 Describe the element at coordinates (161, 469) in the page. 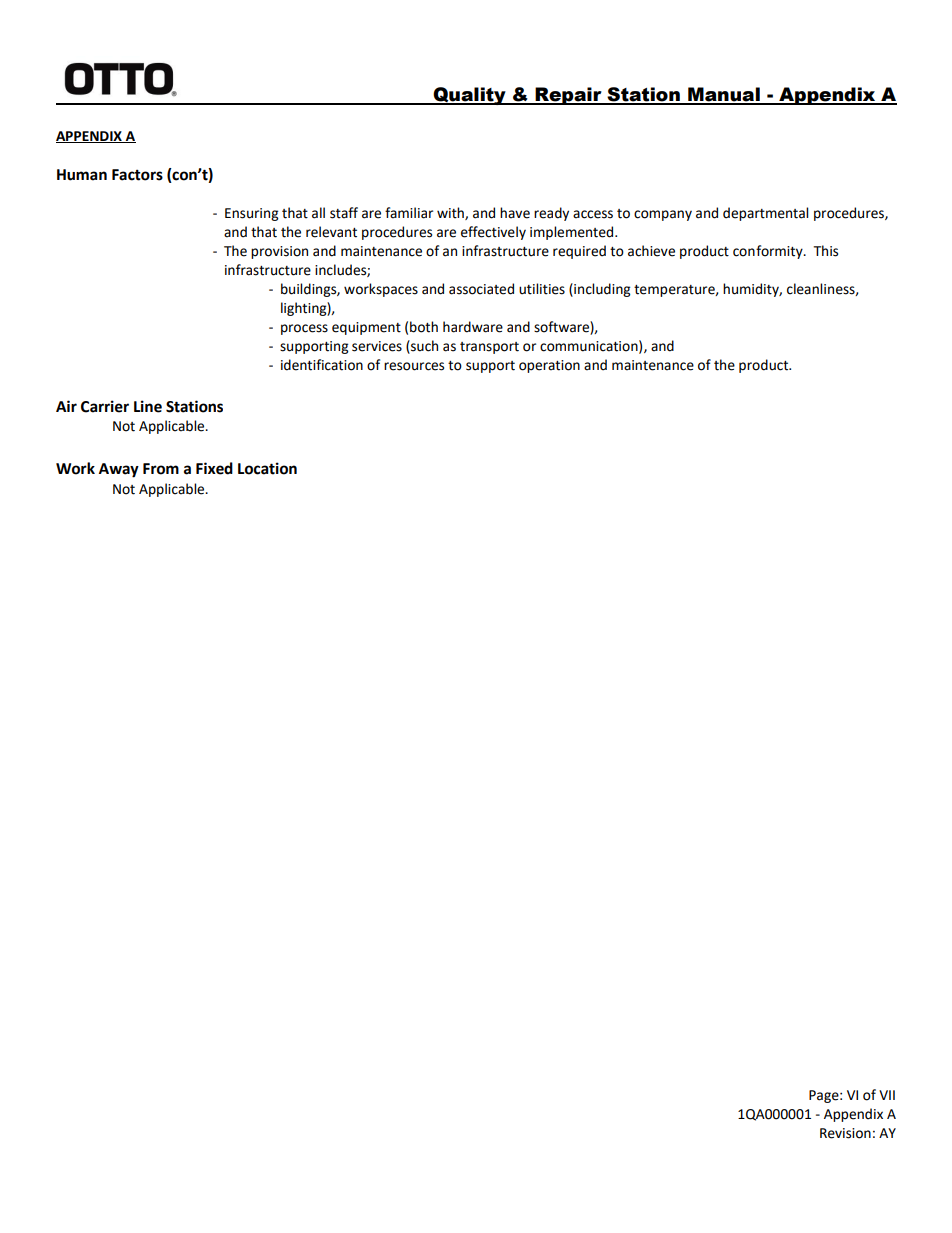

I see `From` at that location.
